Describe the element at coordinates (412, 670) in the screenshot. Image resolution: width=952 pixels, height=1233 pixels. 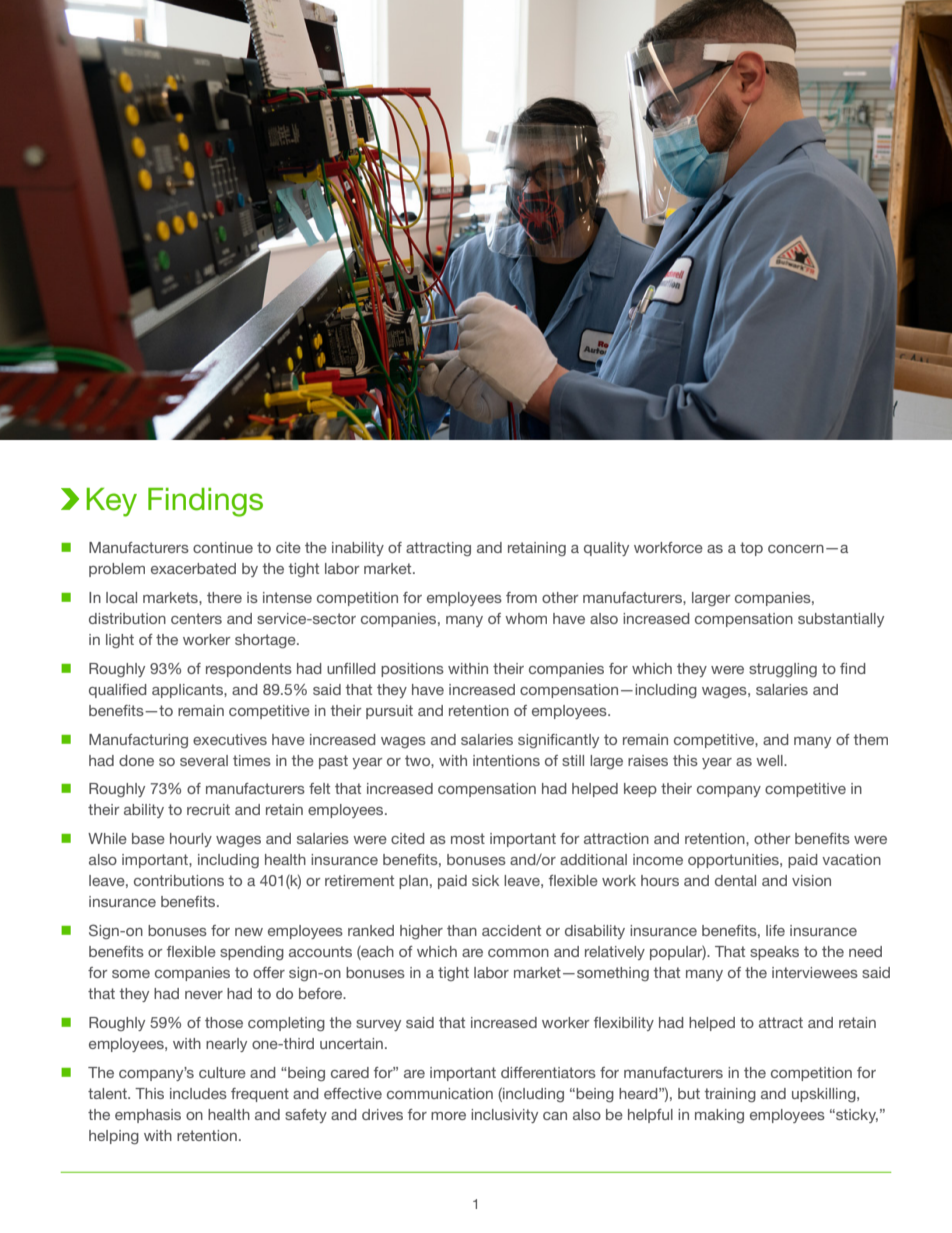
I see `positions` at that location.
